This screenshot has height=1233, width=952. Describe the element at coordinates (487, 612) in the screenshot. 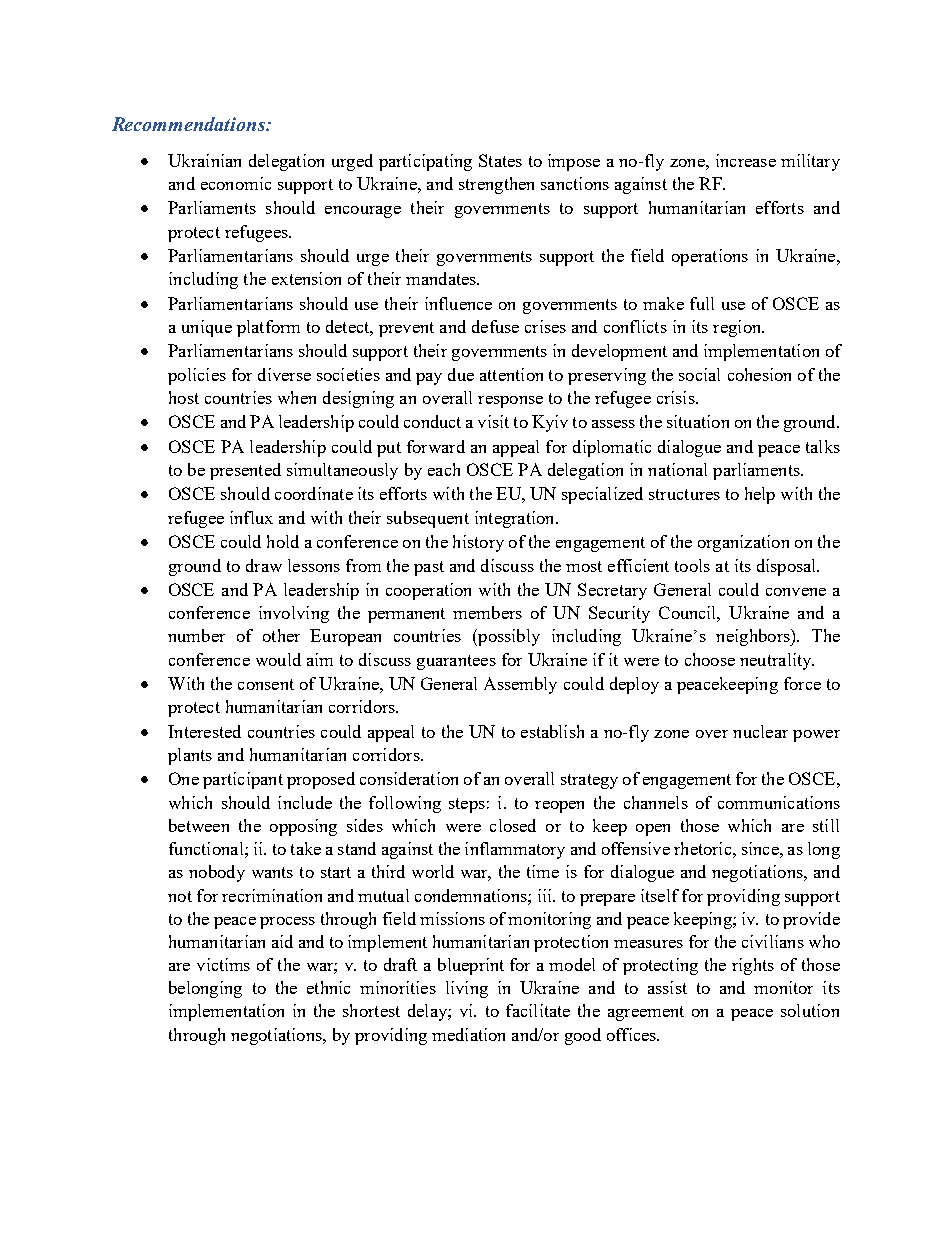

I see `members` at that location.
